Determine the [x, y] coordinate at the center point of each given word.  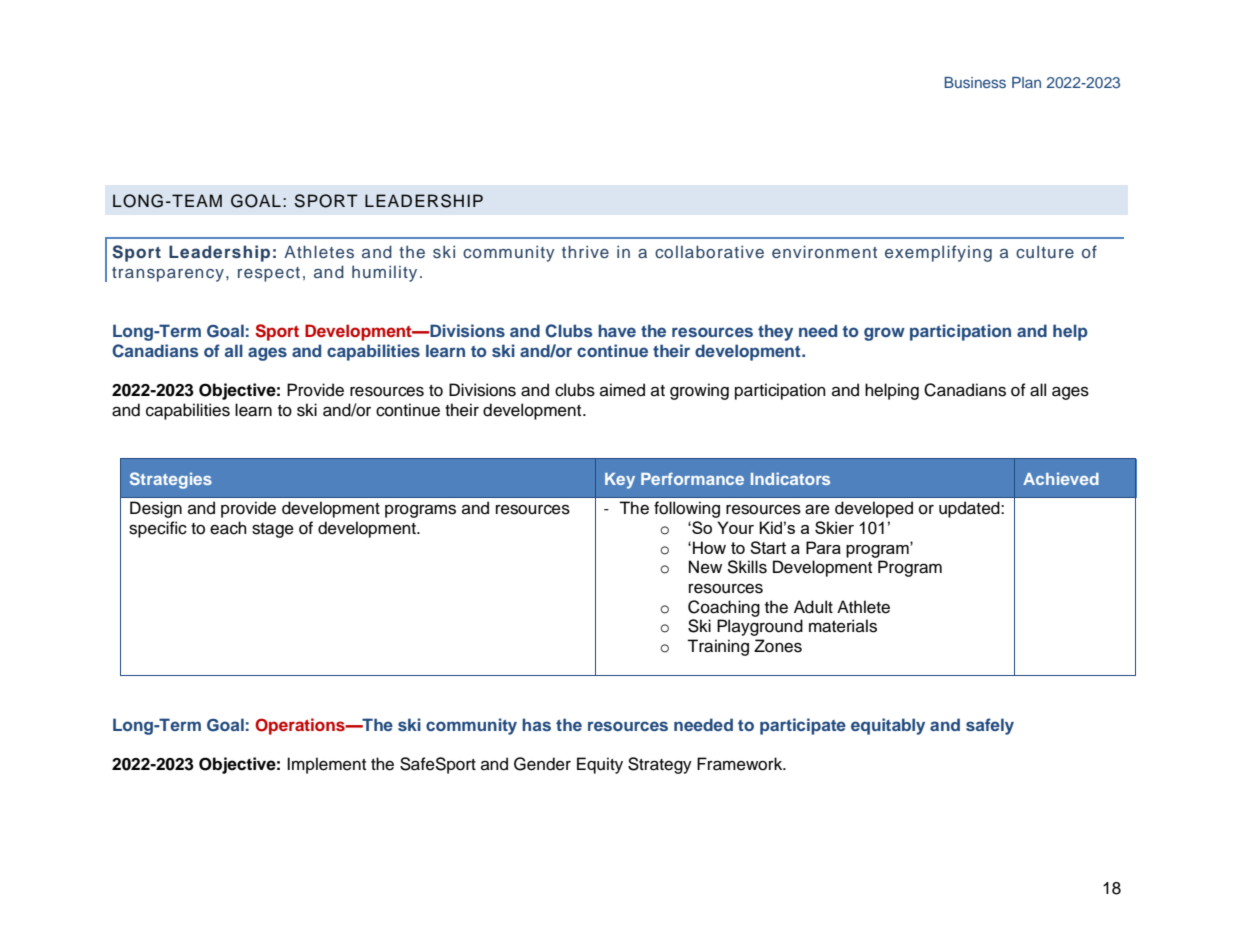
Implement [326, 765]
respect [269, 274]
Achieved [1061, 478]
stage [273, 530]
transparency [168, 274]
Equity [600, 765]
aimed [622, 390]
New [705, 567]
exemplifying [938, 253]
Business [975, 82]
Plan [1026, 82]
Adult [813, 607]
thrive [585, 251]
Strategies [171, 480]
